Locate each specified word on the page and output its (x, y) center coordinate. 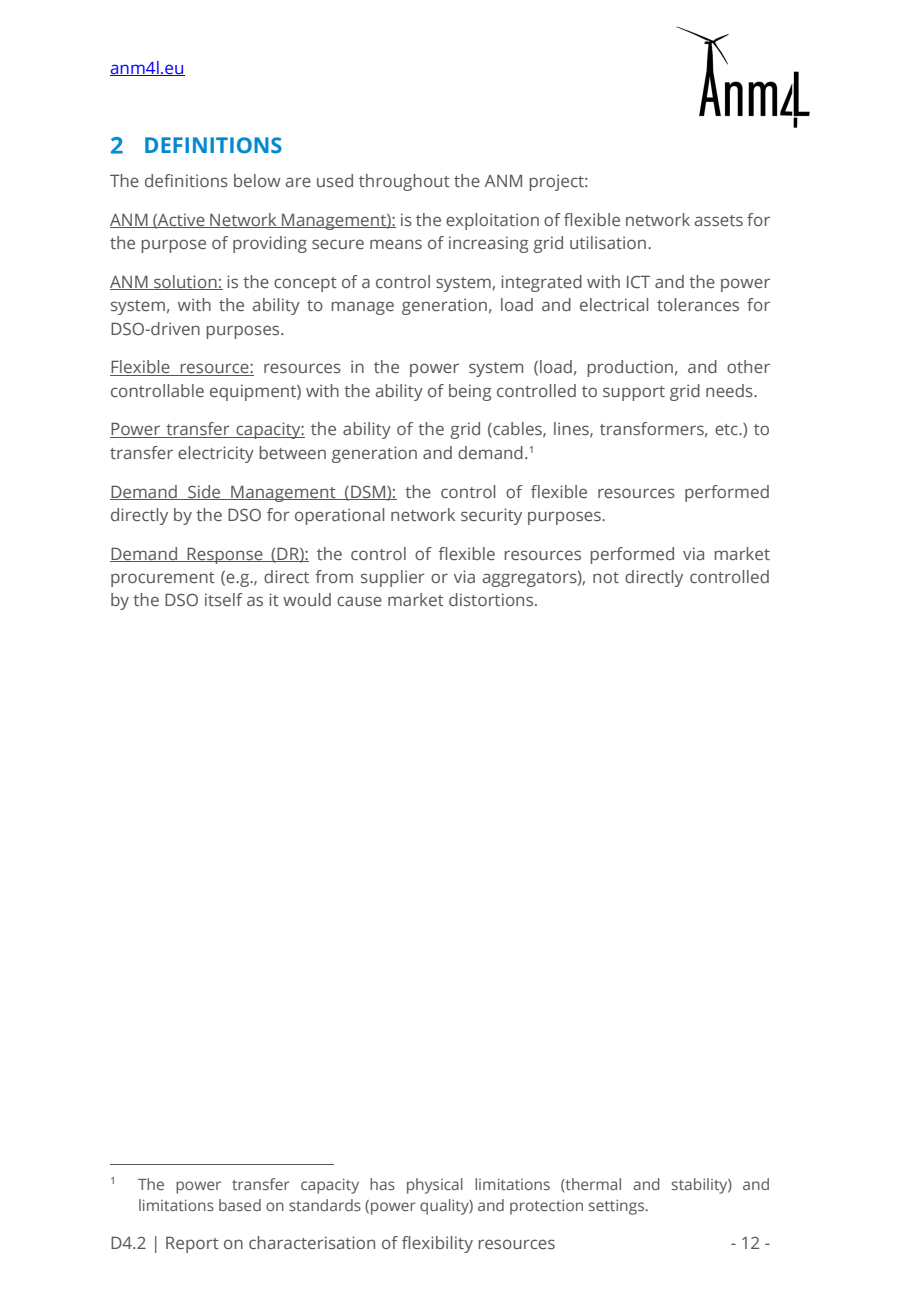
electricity (216, 454)
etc (727, 429)
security (491, 516)
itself (224, 599)
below (257, 180)
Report (192, 1244)
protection (546, 1207)
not (606, 577)
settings (618, 1207)
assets (718, 220)
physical (435, 1186)
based (240, 1205)
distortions (492, 599)
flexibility (437, 1244)
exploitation (492, 221)
